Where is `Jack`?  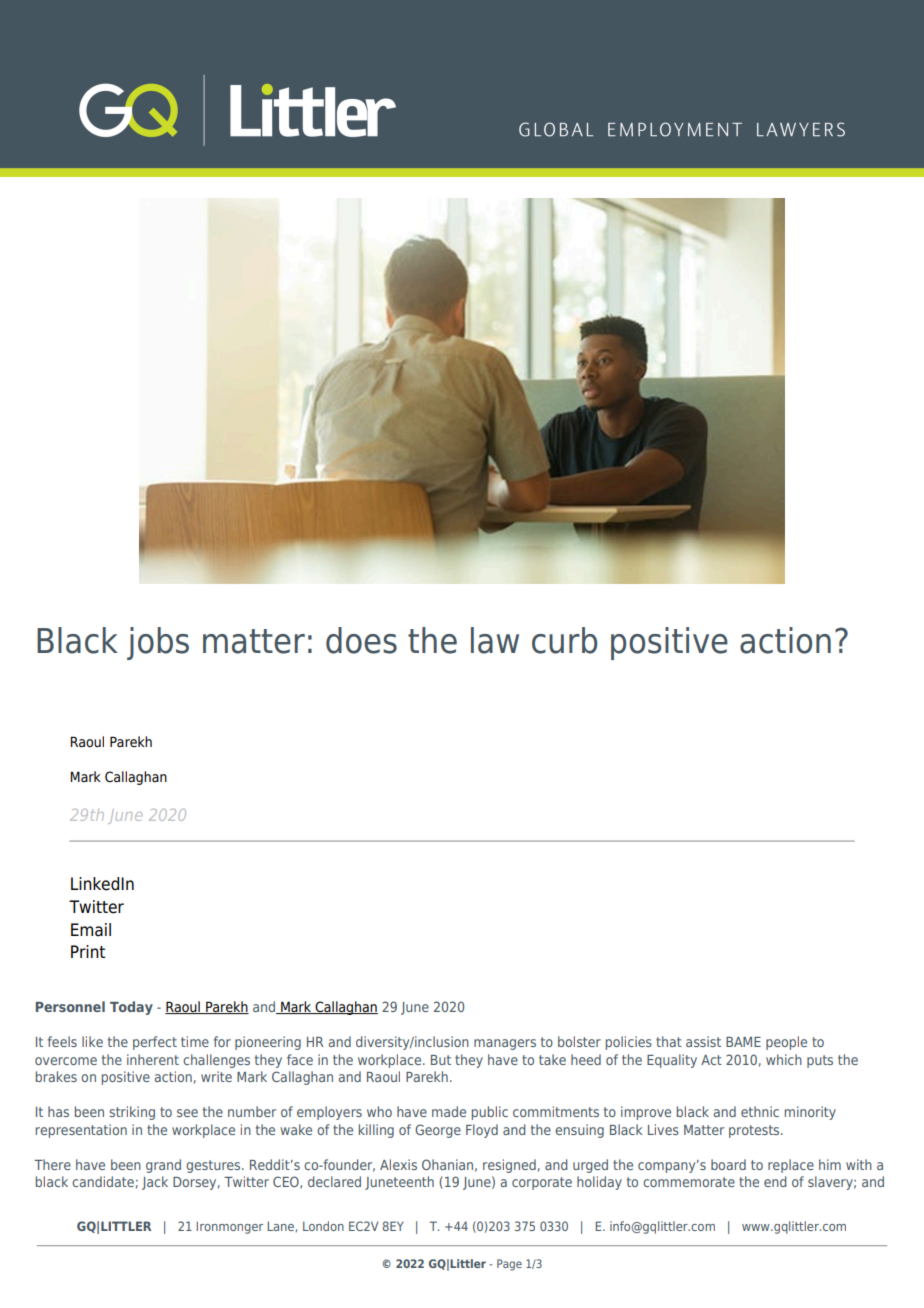
Jack is located at coordinates (155, 1183).
